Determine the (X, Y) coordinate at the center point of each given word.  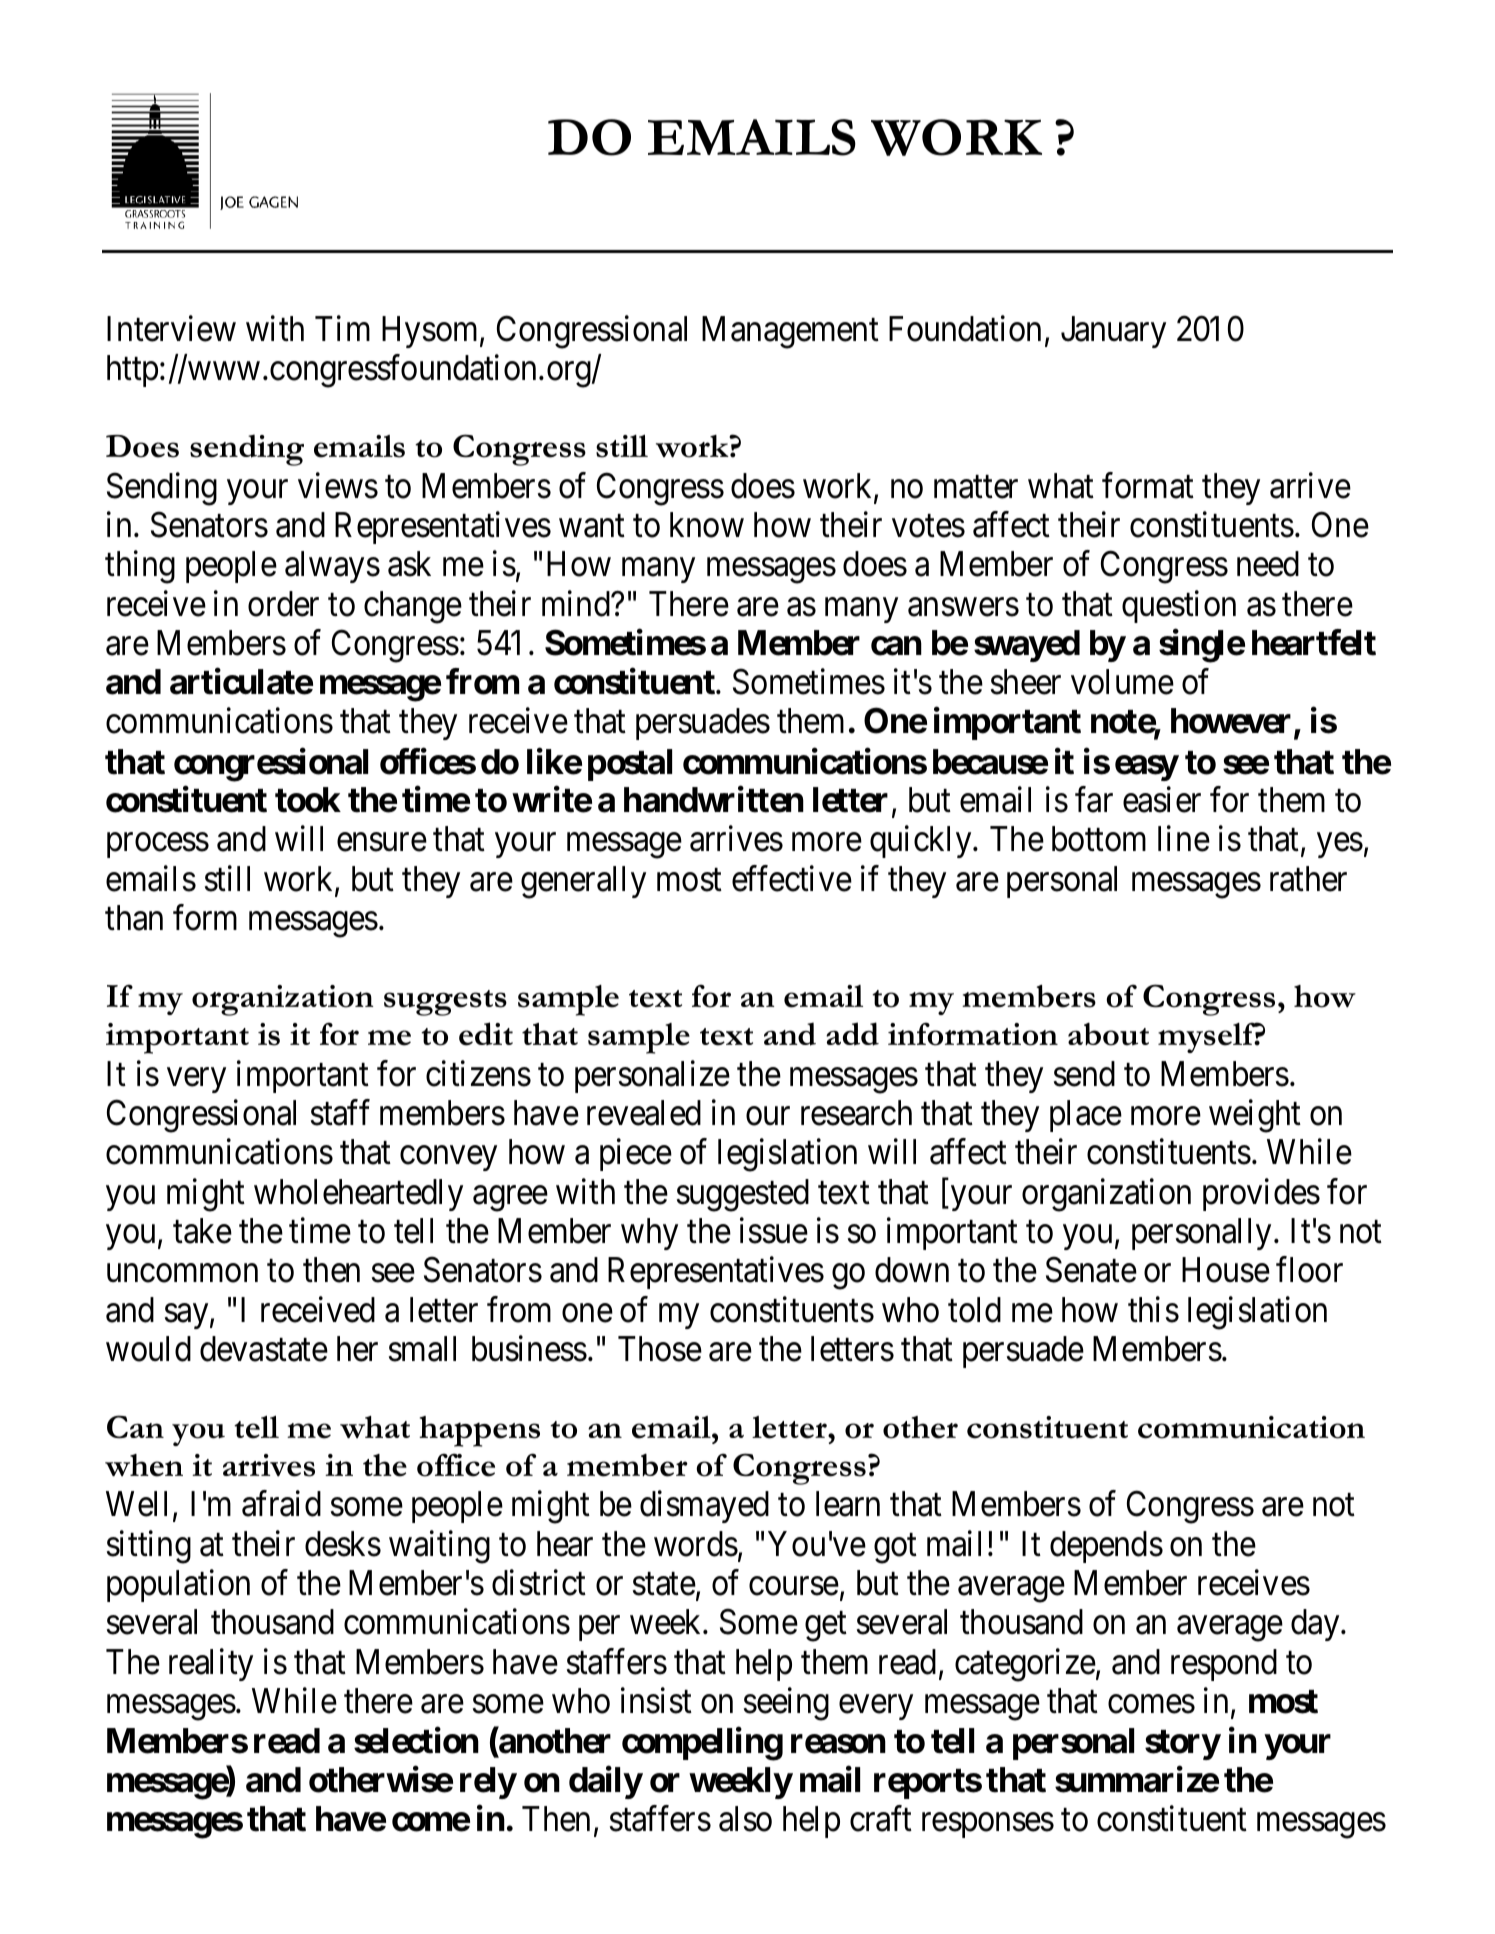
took (308, 800)
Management (790, 333)
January (1113, 332)
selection (416, 1740)
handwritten (714, 800)
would (148, 1349)
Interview (171, 329)
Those (660, 1349)
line (1184, 839)
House (1226, 1270)
